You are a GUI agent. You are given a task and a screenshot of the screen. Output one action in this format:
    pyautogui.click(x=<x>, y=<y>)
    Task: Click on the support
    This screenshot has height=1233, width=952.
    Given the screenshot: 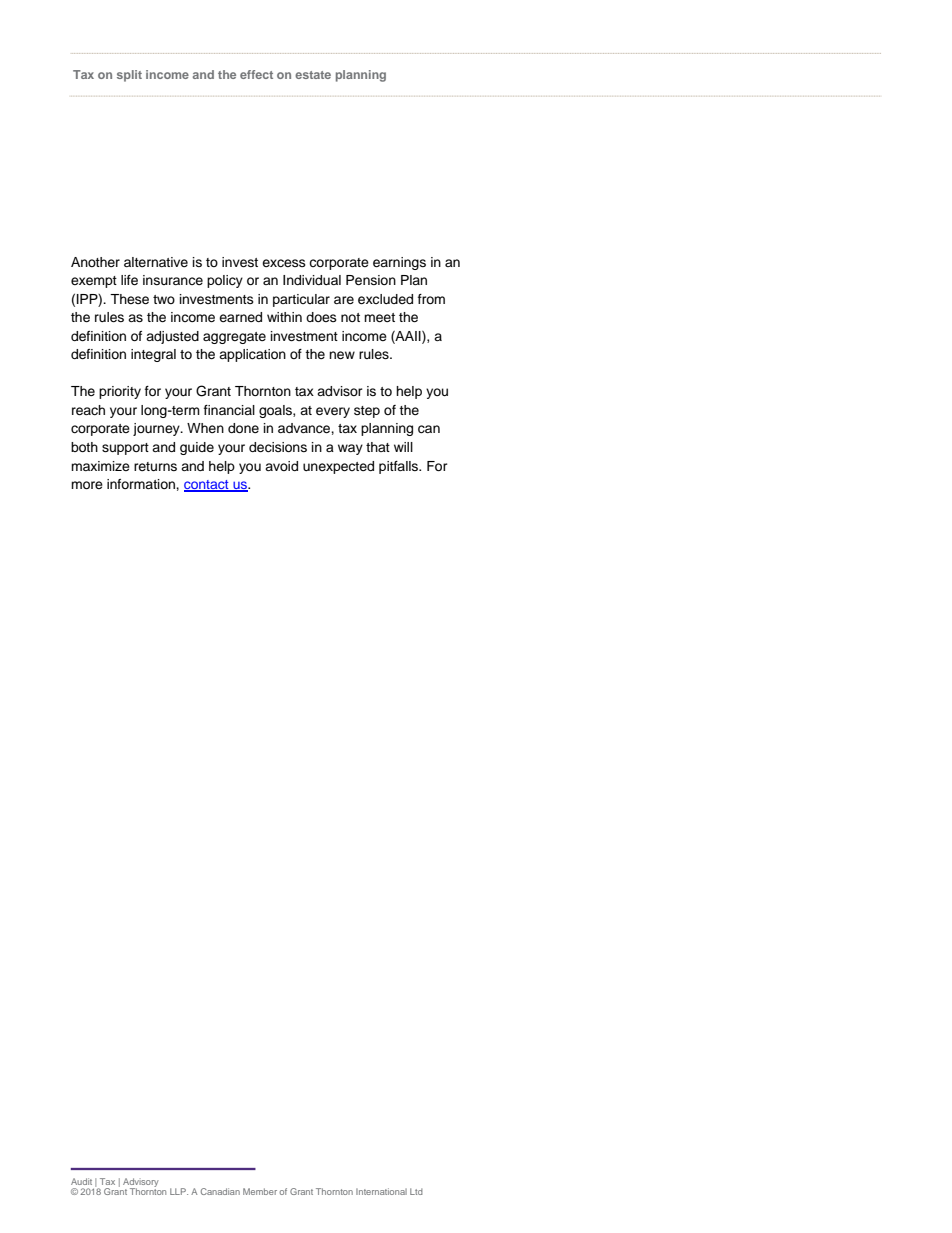 What is the action you would take?
    pyautogui.click(x=125, y=449)
